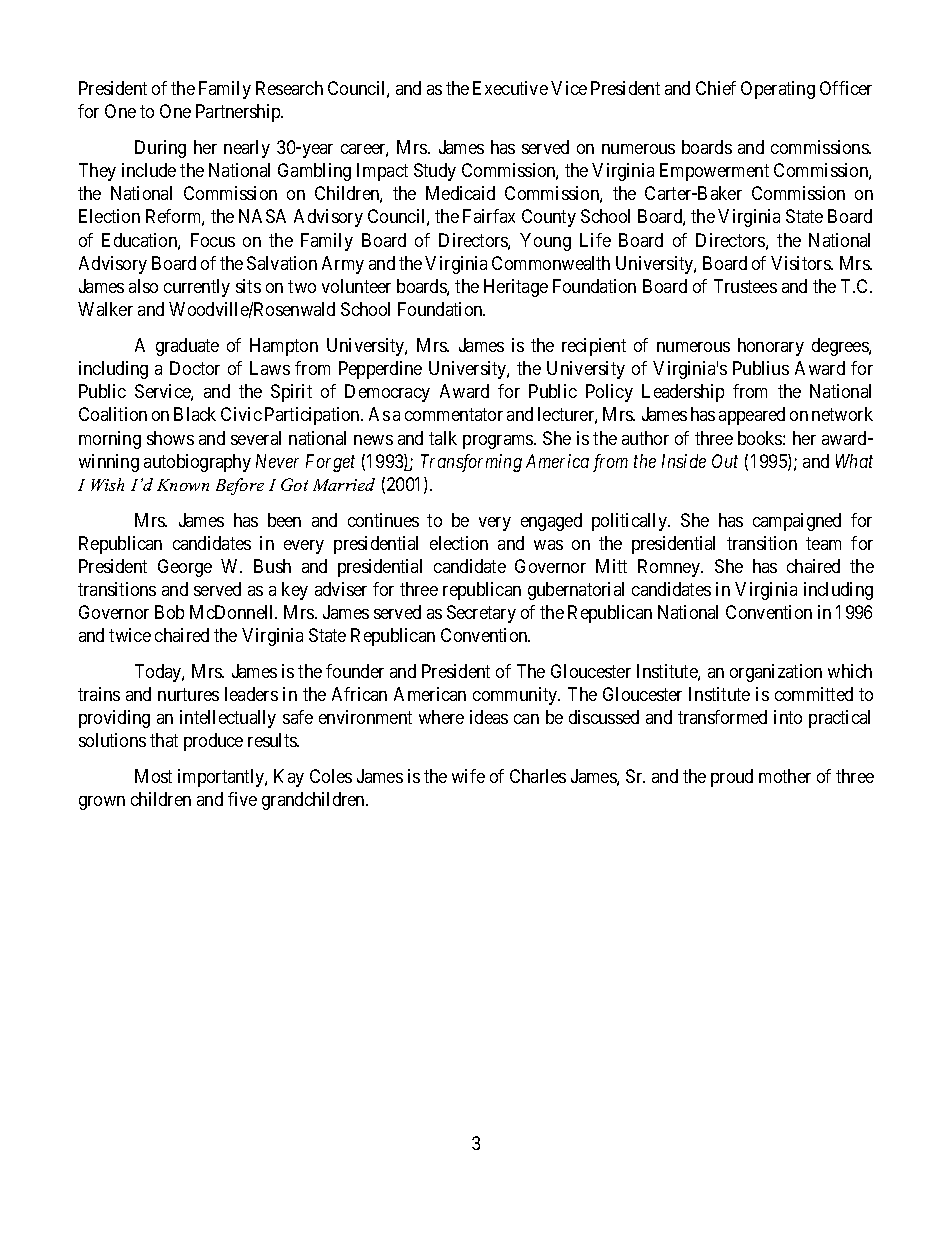  I want to click on George, so click(185, 568).
